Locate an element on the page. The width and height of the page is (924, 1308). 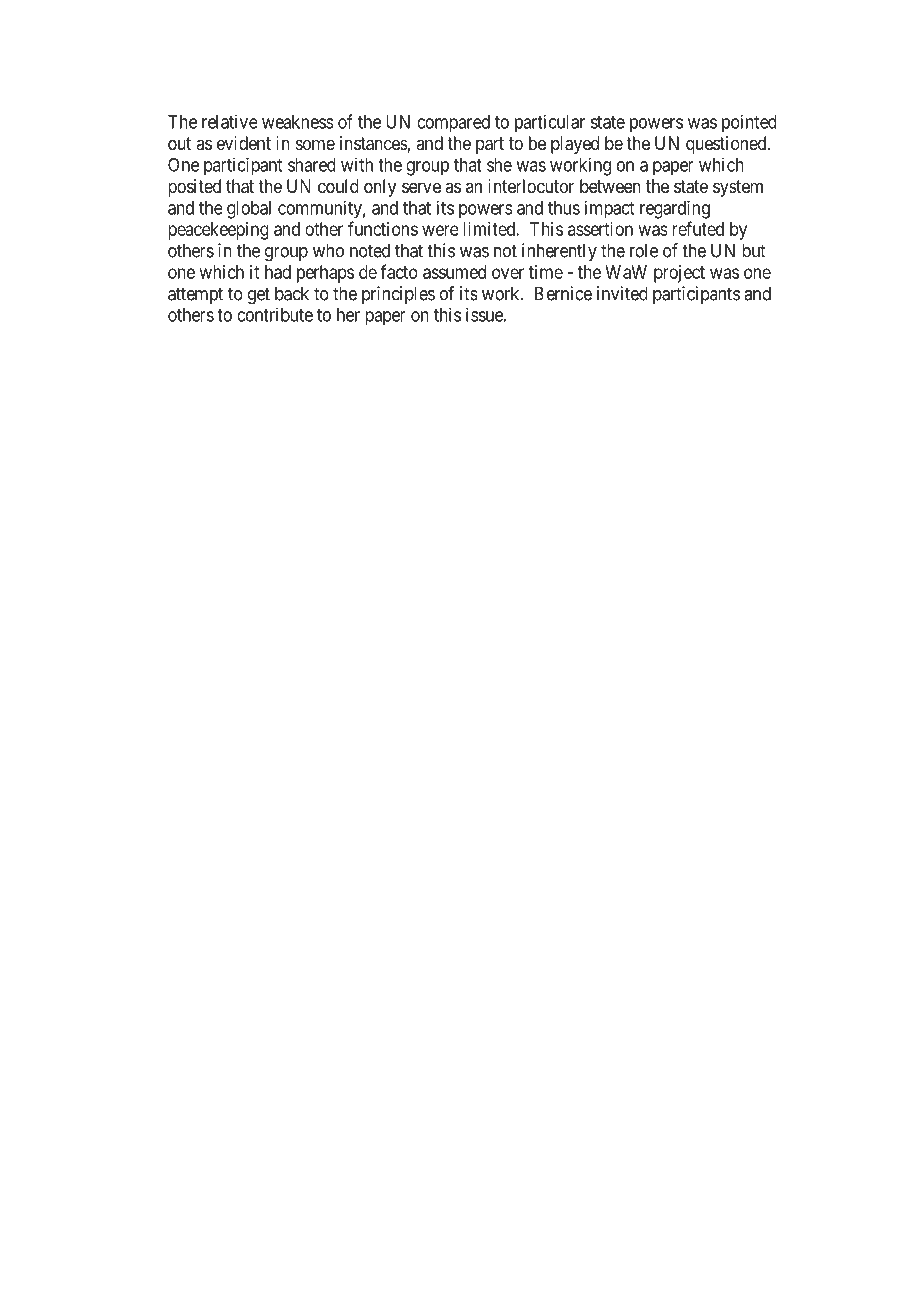
were is located at coordinates (440, 230).
